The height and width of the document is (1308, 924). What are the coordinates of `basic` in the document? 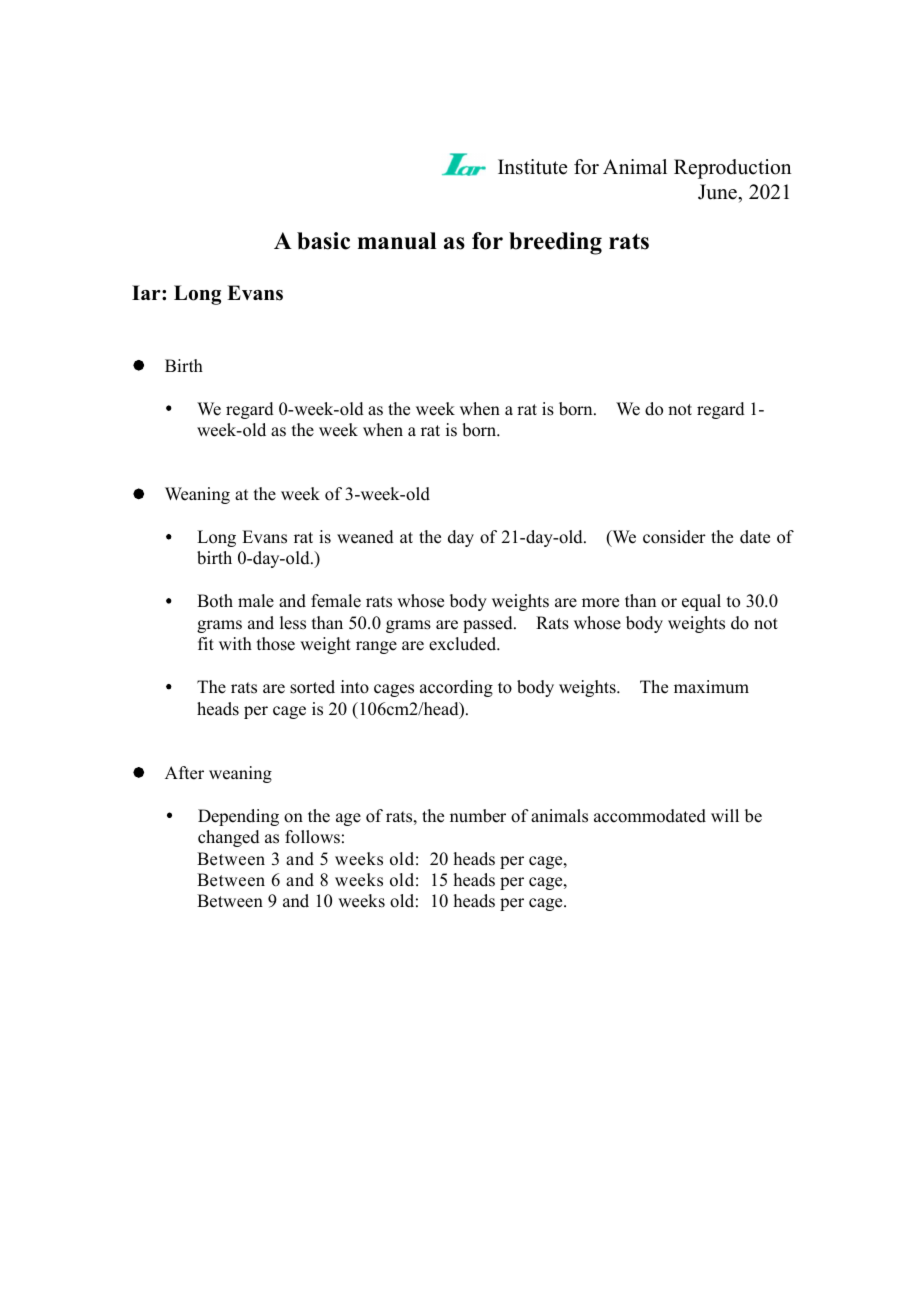 It's located at (323, 241).
